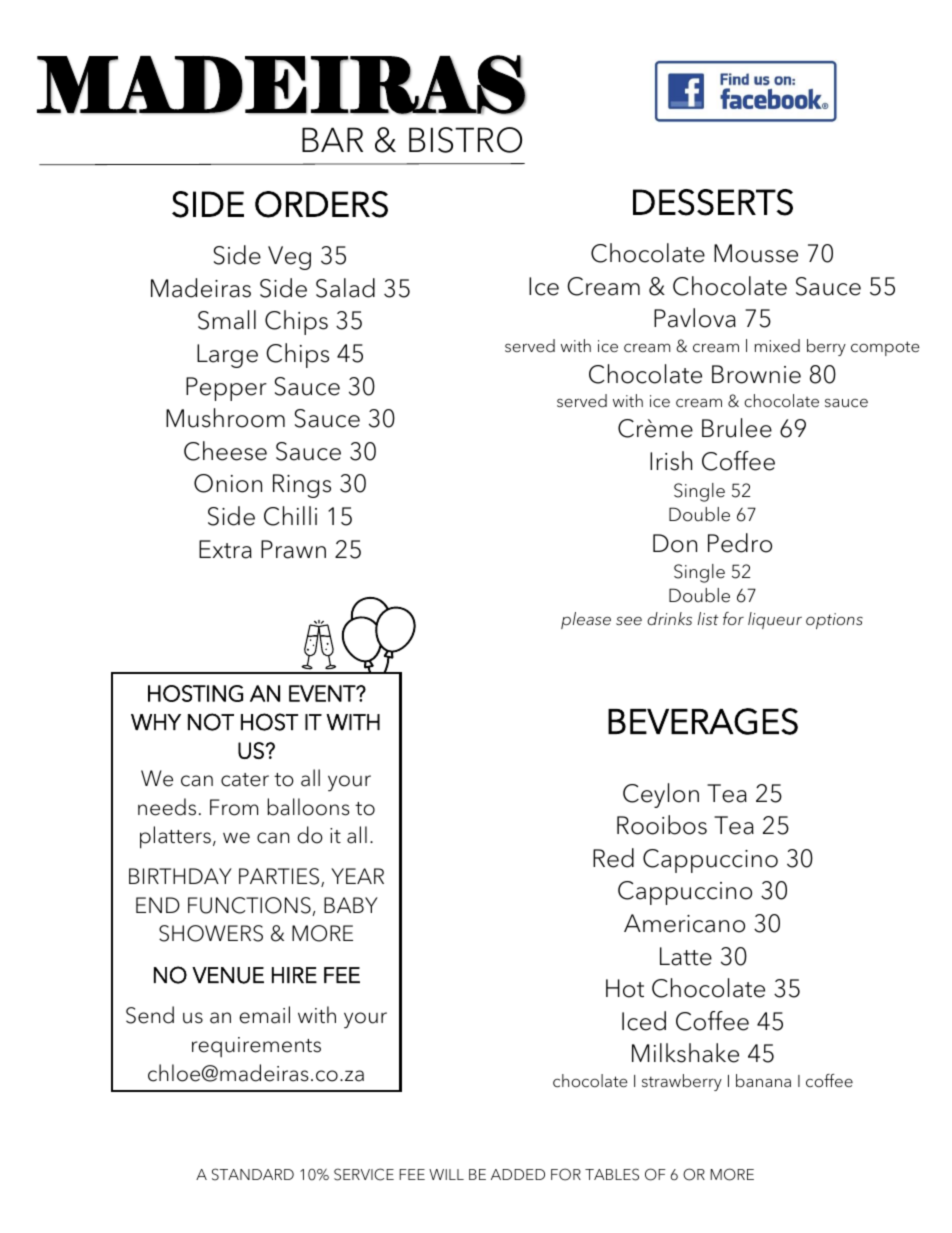  Describe the element at coordinates (465, 140) in the image. I see `BISTRO` at that location.
